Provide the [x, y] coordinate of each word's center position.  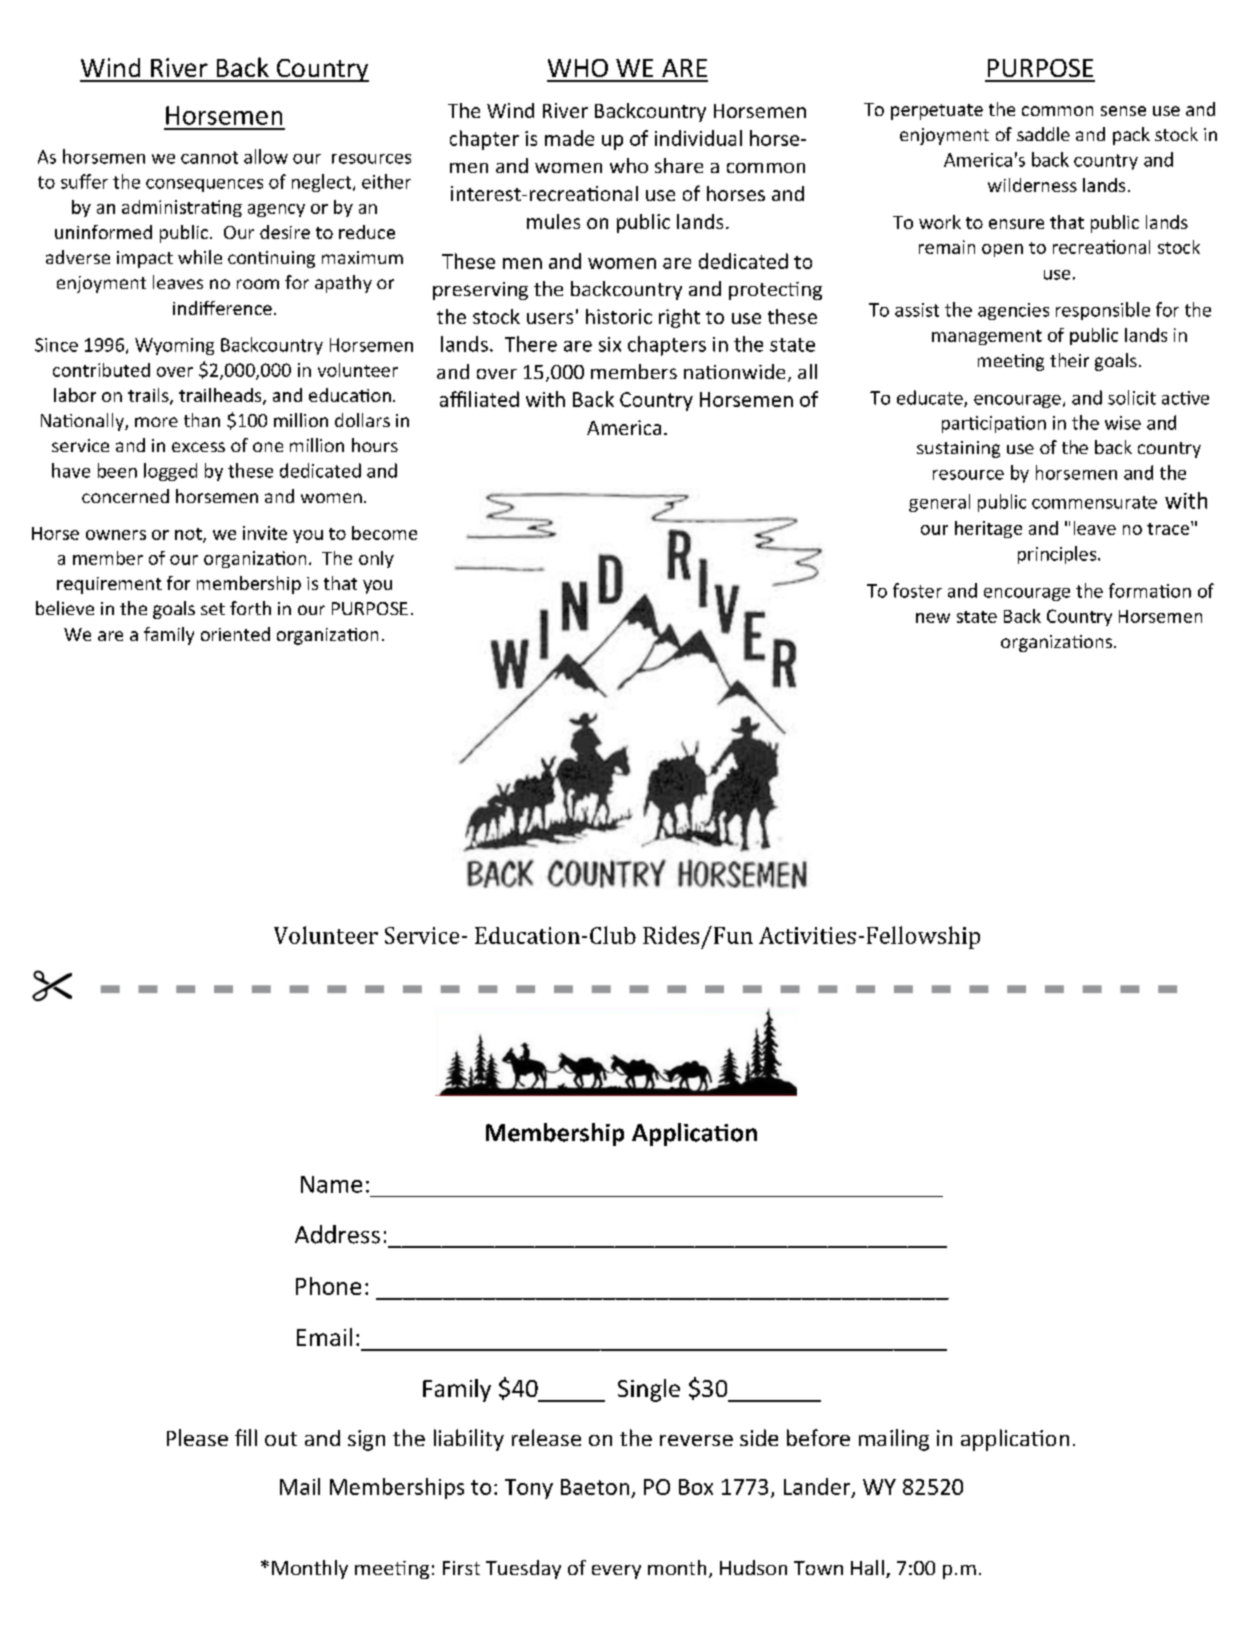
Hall [867, 1567]
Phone [328, 1286]
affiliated [479, 399]
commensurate [1094, 502]
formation [1150, 590]
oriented [235, 634]
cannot [209, 157]
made [569, 138]
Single [649, 1390]
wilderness [1032, 185]
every [616, 1572]
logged [170, 472]
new [933, 618]
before [818, 1437]
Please [197, 1437]
